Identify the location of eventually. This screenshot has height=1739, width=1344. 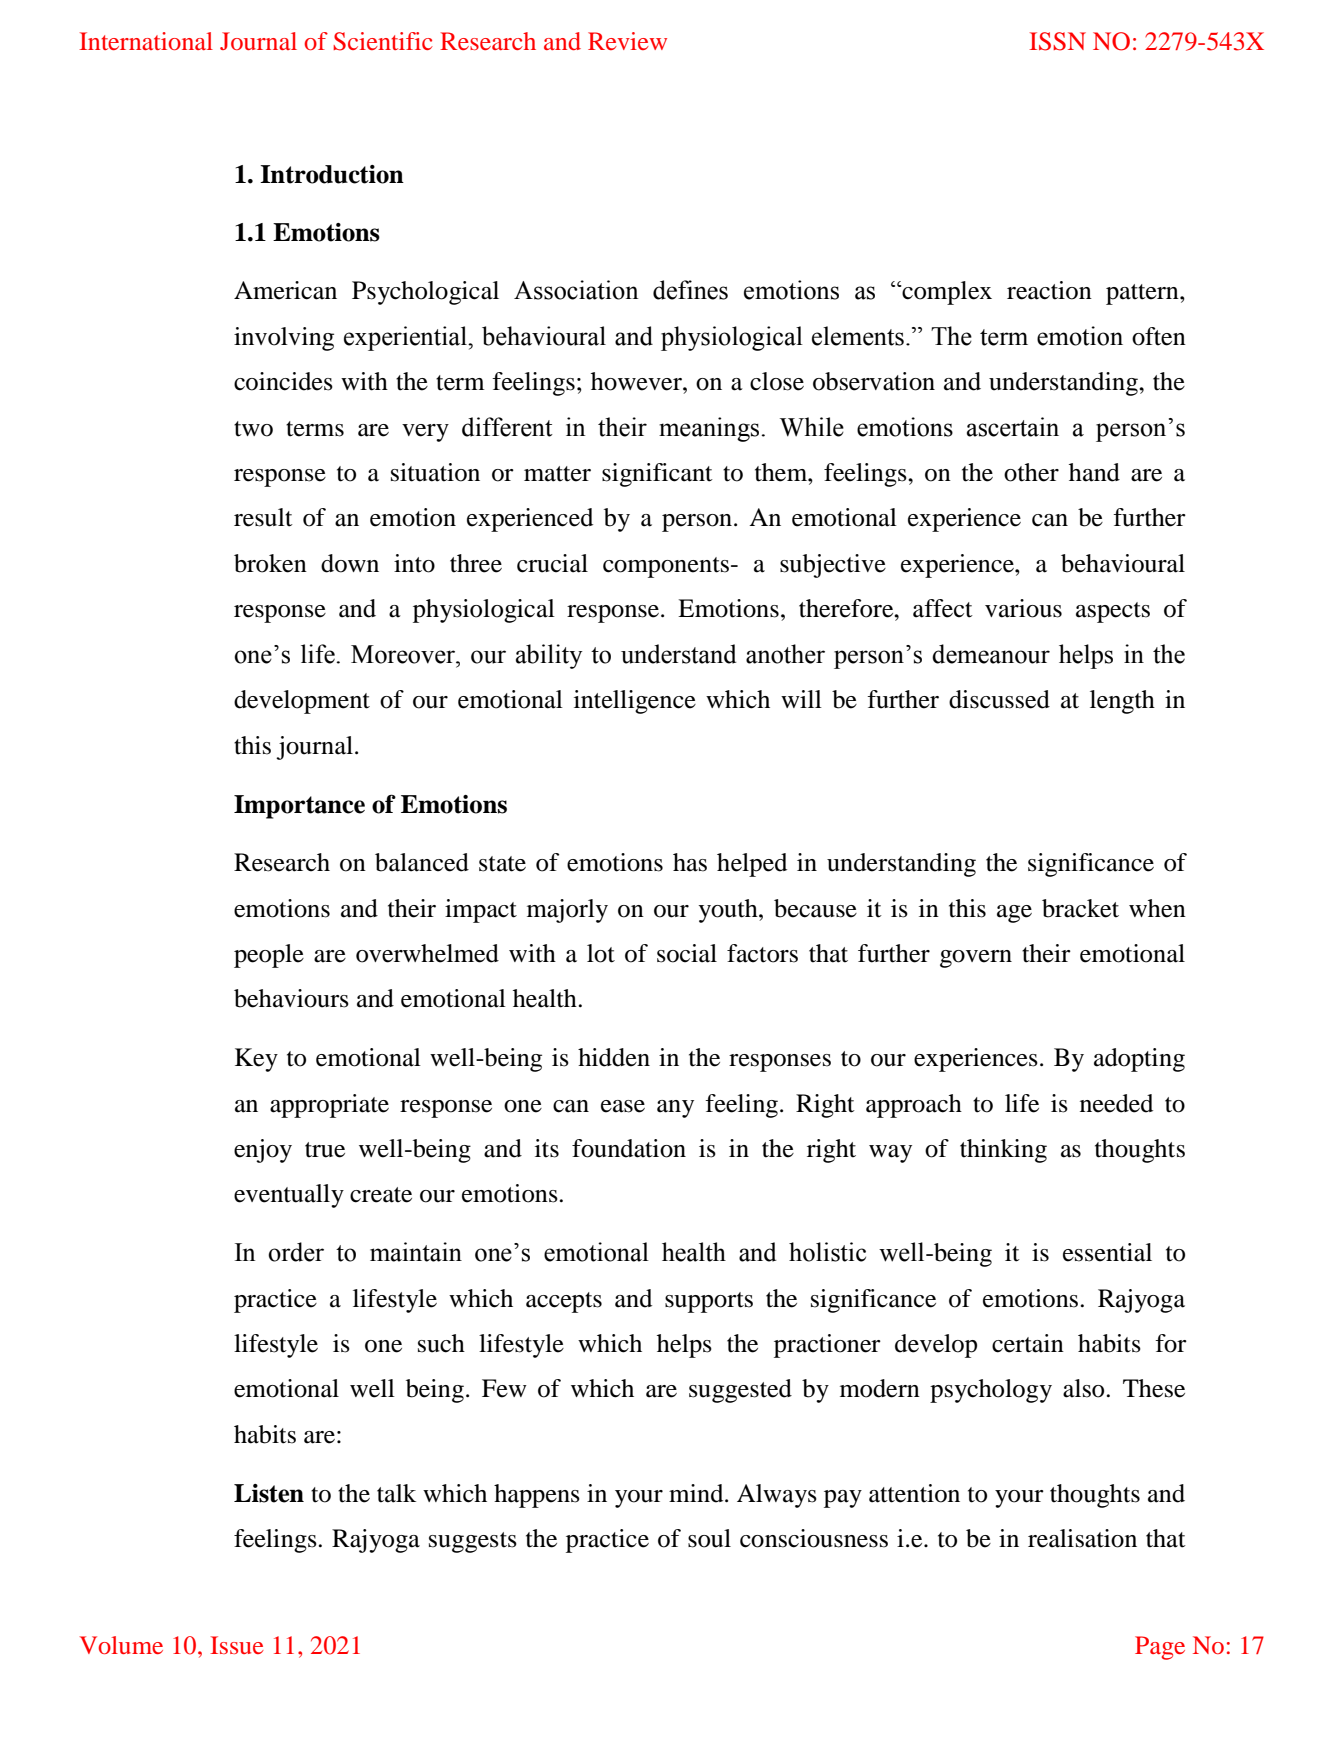
(289, 1196).
